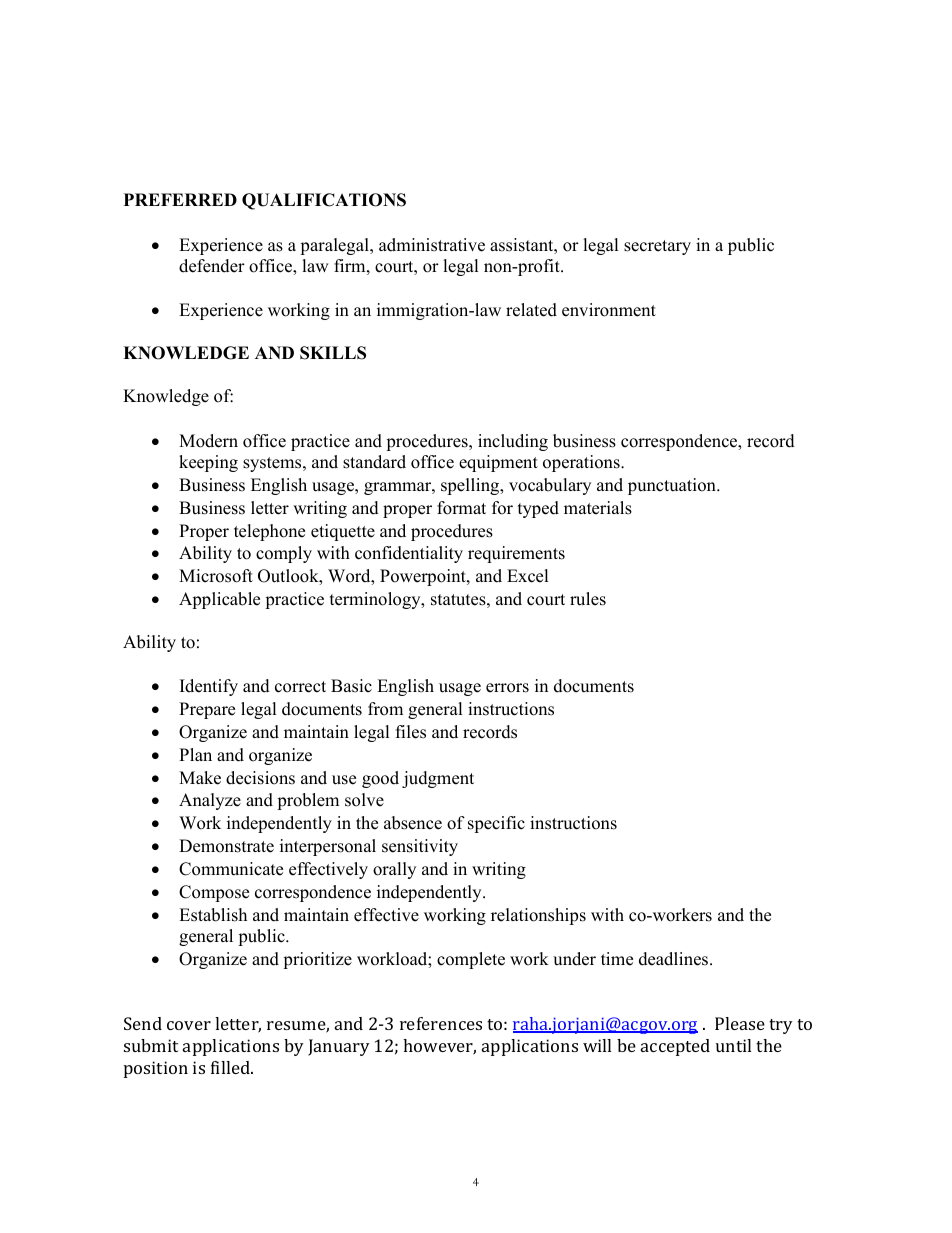 The image size is (952, 1233). What do you see at coordinates (216, 576) in the page?
I see `Microsoft` at bounding box center [216, 576].
